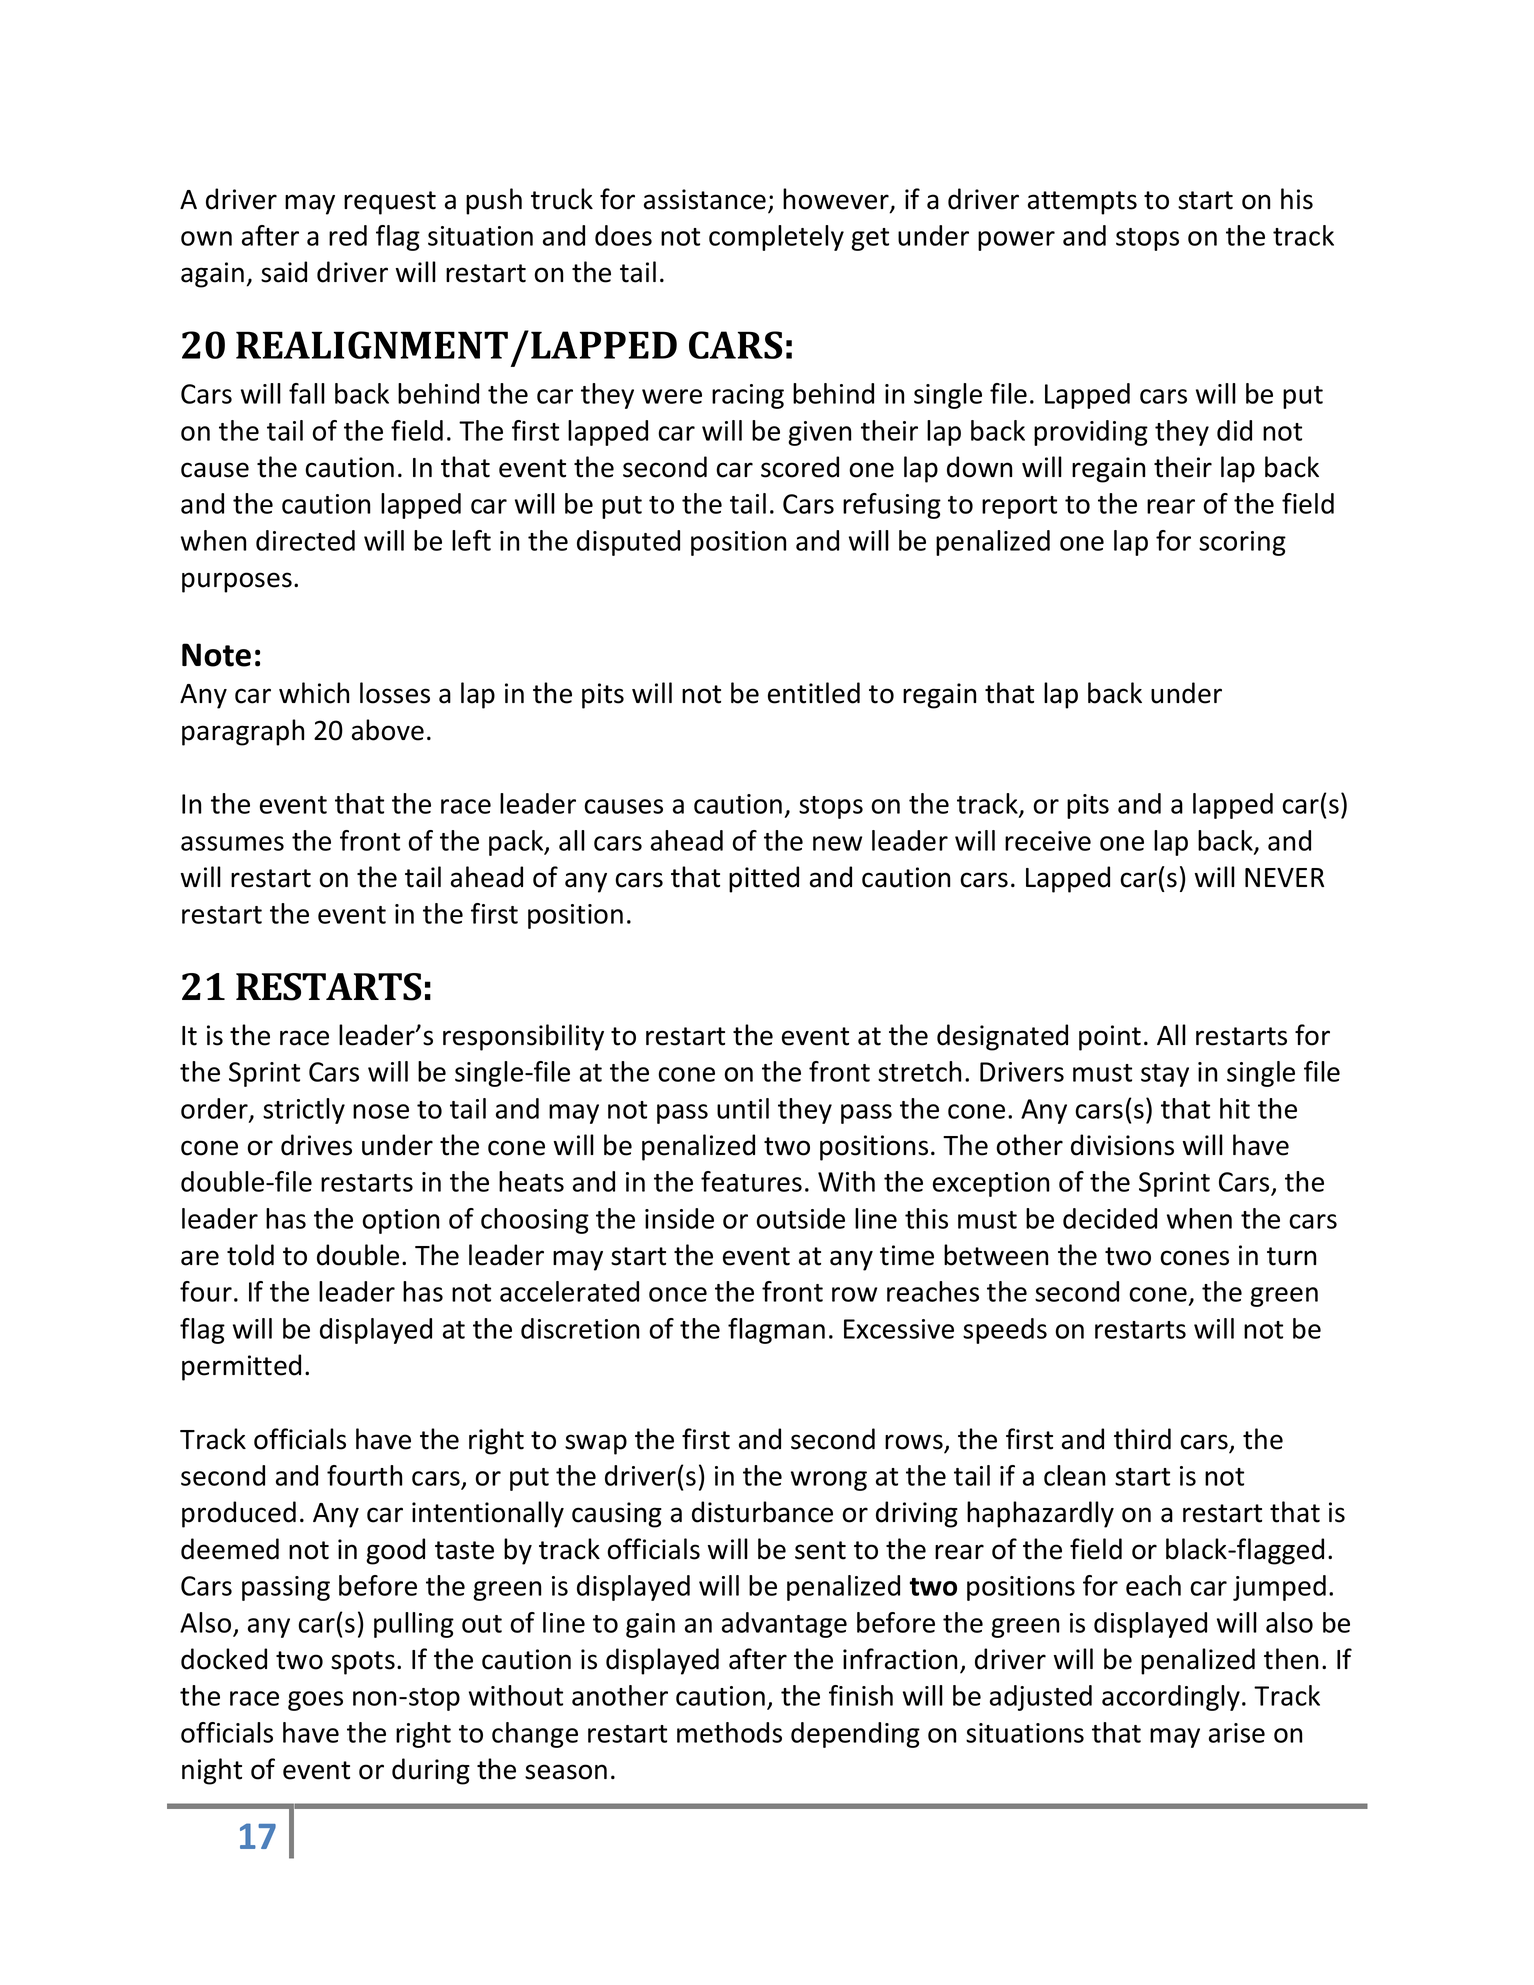 The image size is (1534, 1985). I want to click on point, so click(1110, 1038).
